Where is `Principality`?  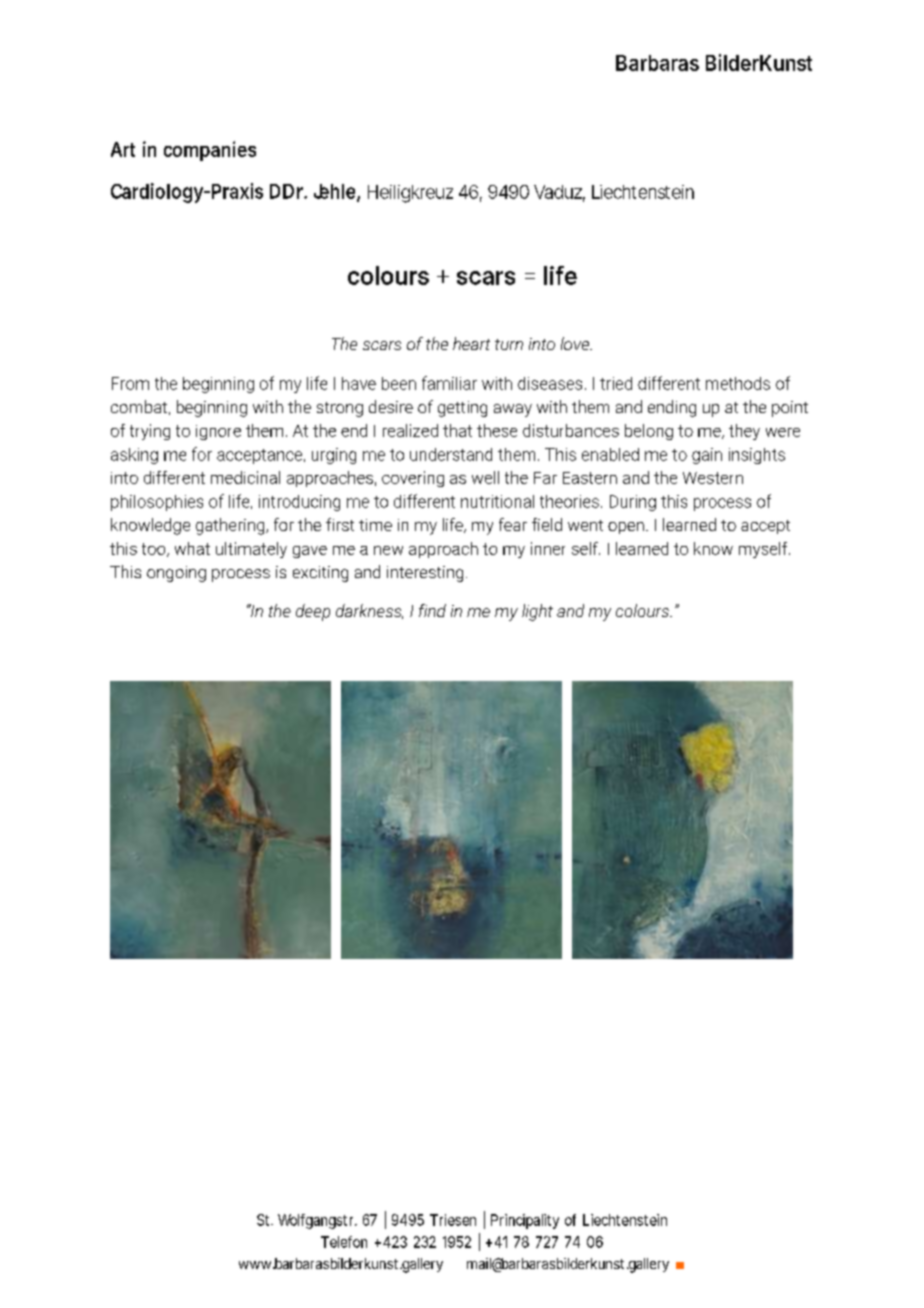 Principality is located at coordinates (525, 1221).
